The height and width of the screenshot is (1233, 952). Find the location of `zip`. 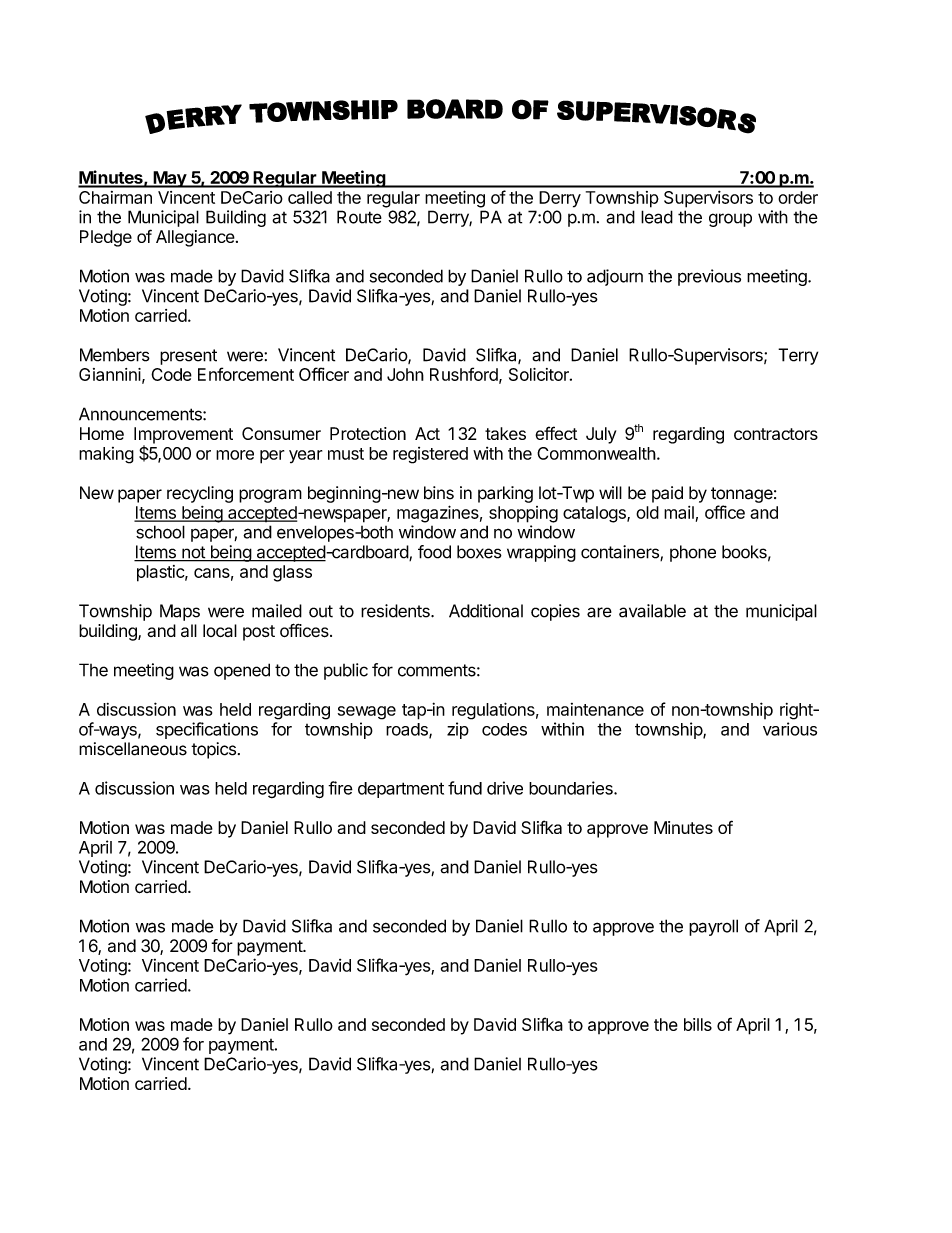

zip is located at coordinates (458, 730).
